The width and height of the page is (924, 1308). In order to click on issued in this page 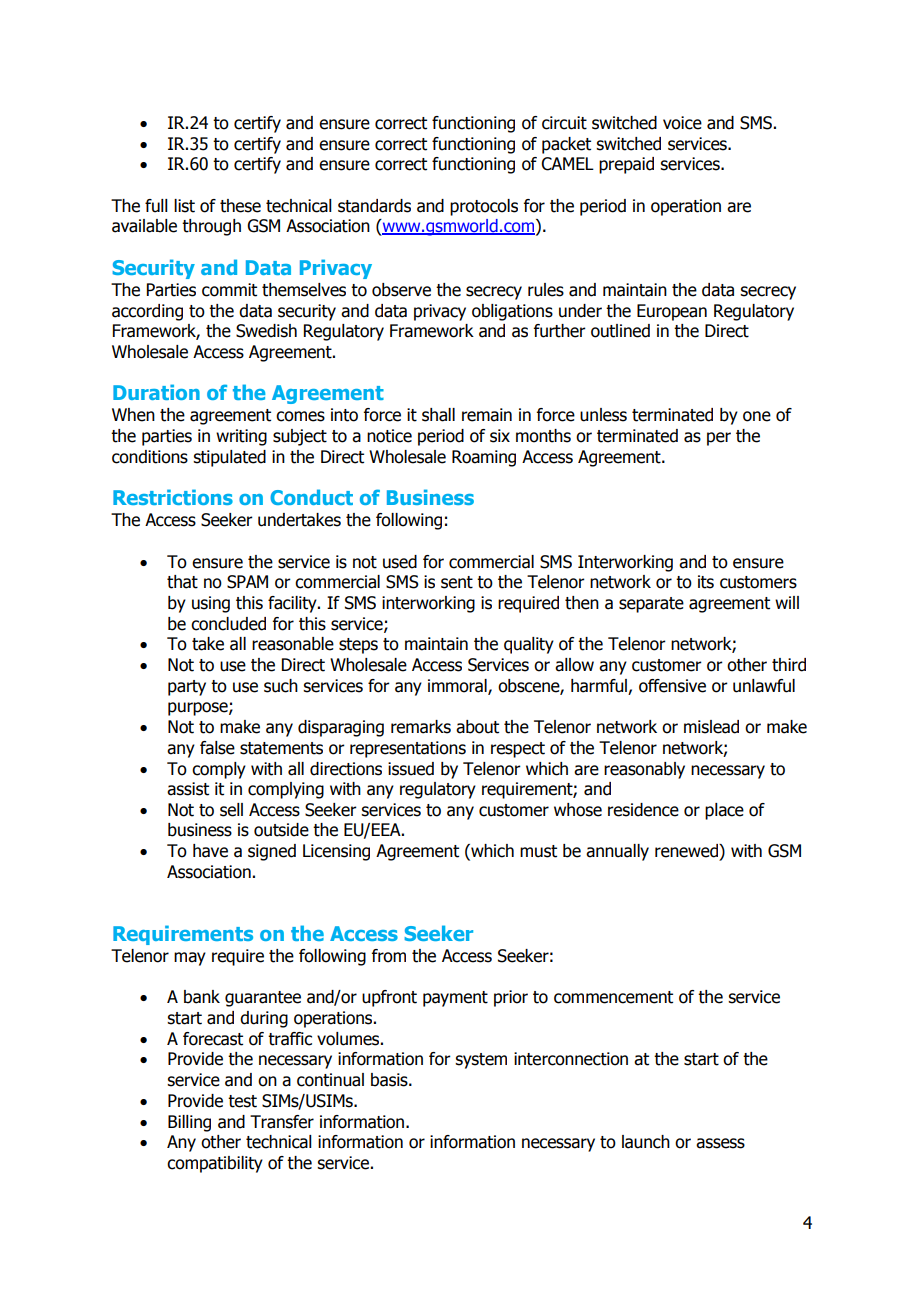, I will do `click(411, 769)`.
